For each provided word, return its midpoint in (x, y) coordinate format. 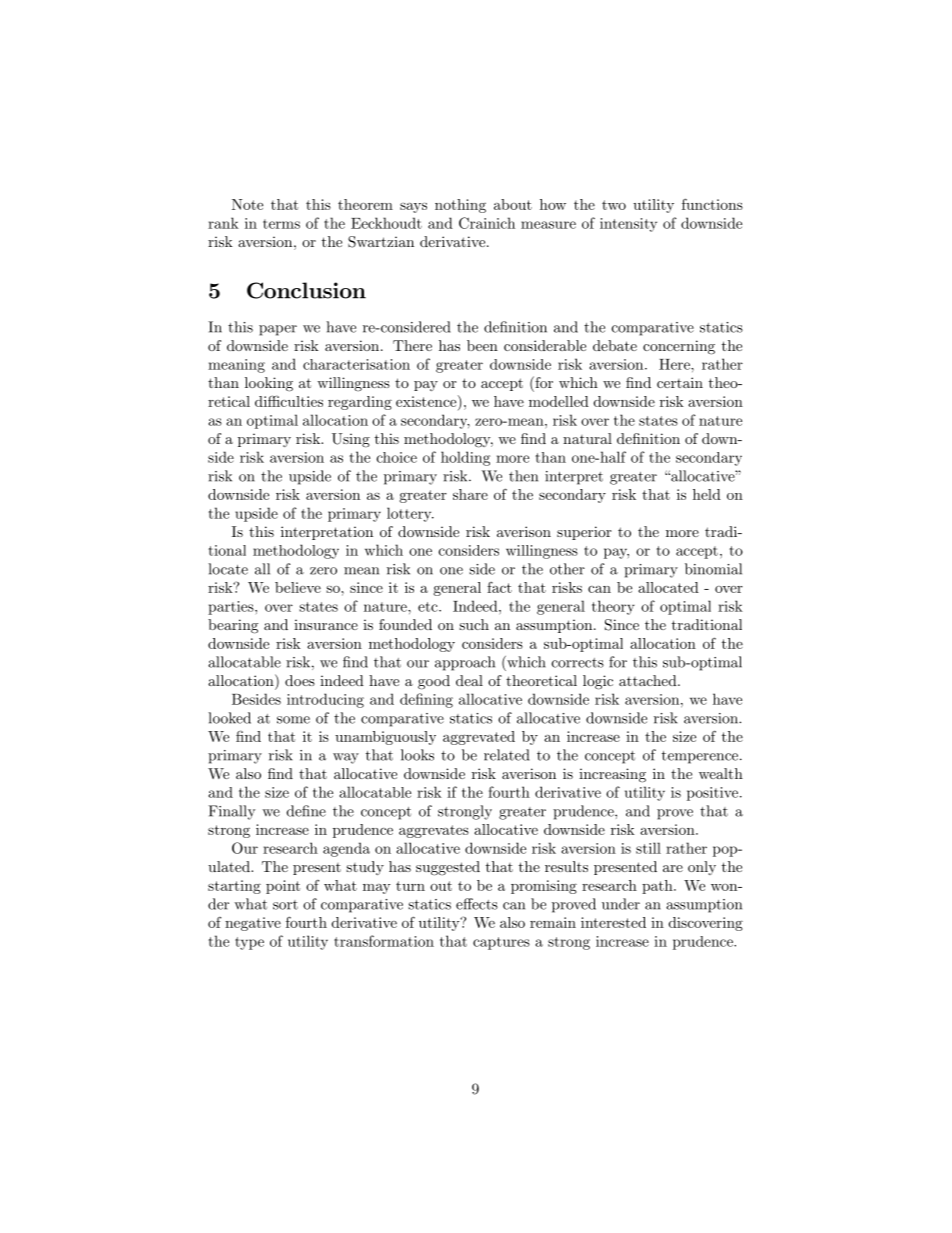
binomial (713, 569)
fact (499, 587)
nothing (460, 206)
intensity (628, 225)
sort (285, 905)
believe (298, 587)
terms (281, 224)
